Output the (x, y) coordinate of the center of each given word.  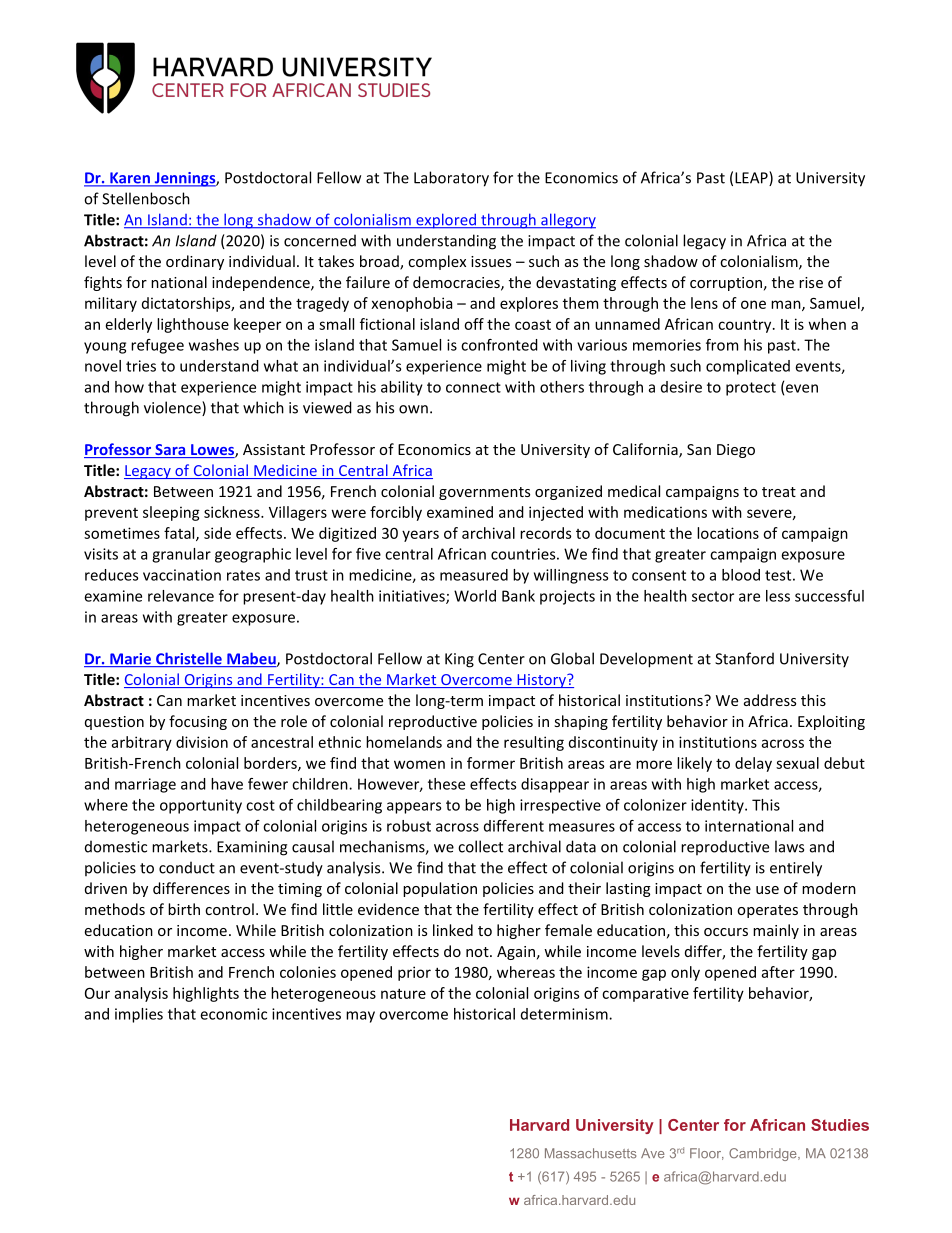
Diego (736, 451)
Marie (130, 660)
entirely (796, 869)
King (459, 660)
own (413, 409)
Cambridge (764, 1154)
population (440, 889)
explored (446, 221)
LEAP (752, 178)
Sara (170, 451)
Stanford (744, 658)
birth (184, 909)
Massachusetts (591, 1153)
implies (139, 1015)
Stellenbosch (146, 198)
